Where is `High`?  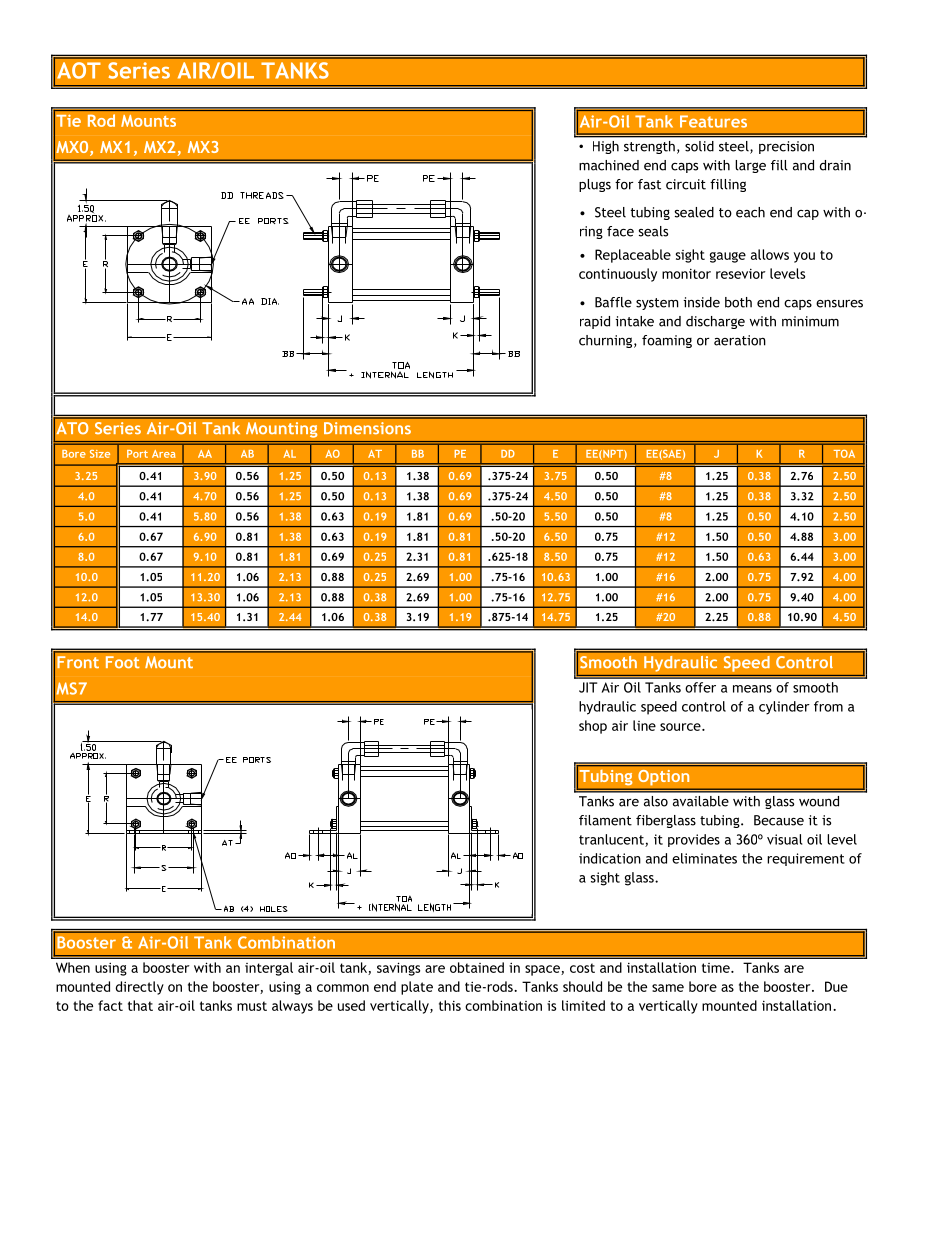
High is located at coordinates (606, 147).
